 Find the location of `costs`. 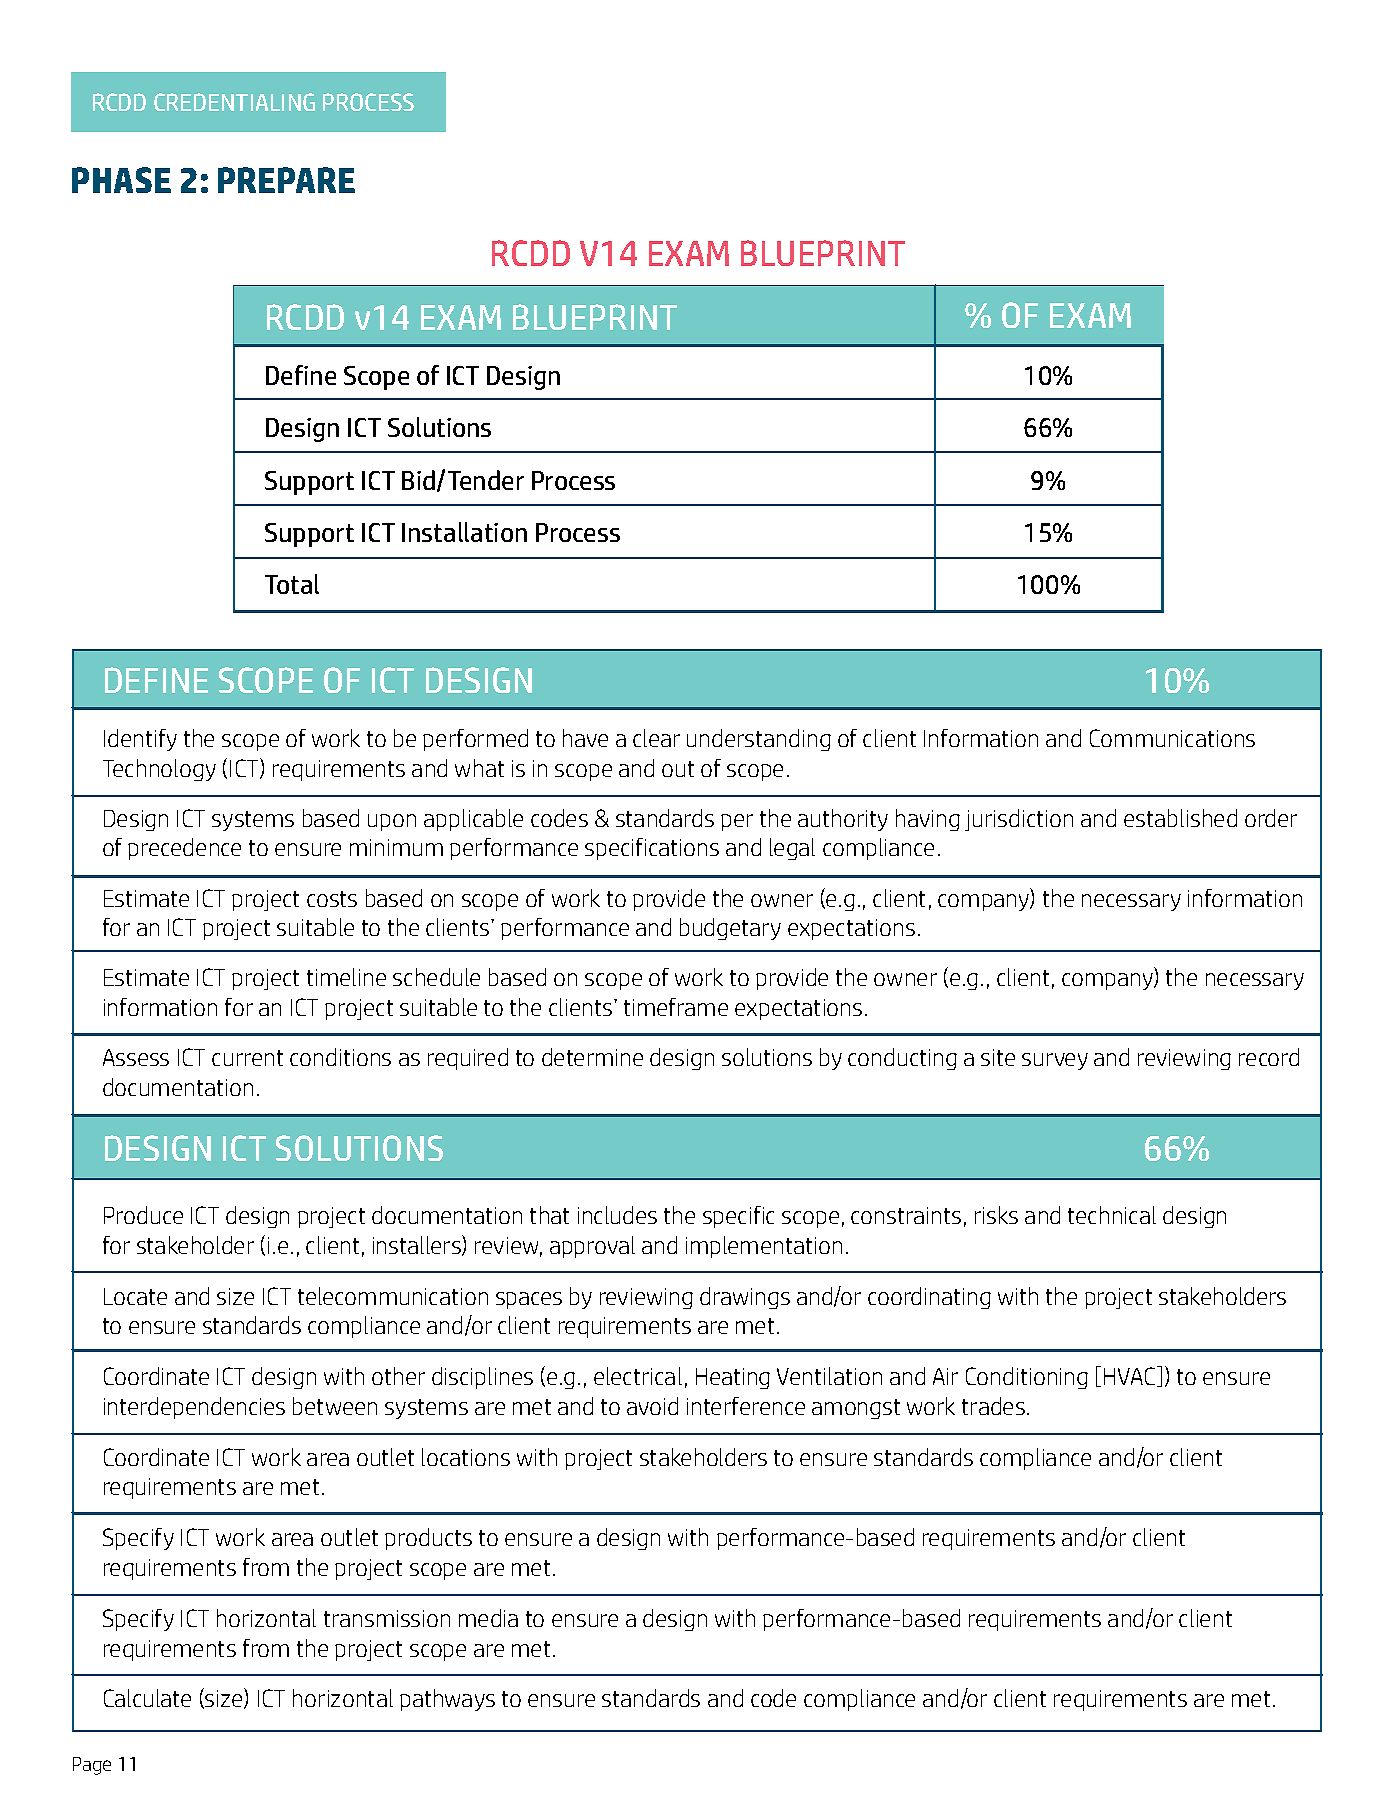

costs is located at coordinates (332, 899).
